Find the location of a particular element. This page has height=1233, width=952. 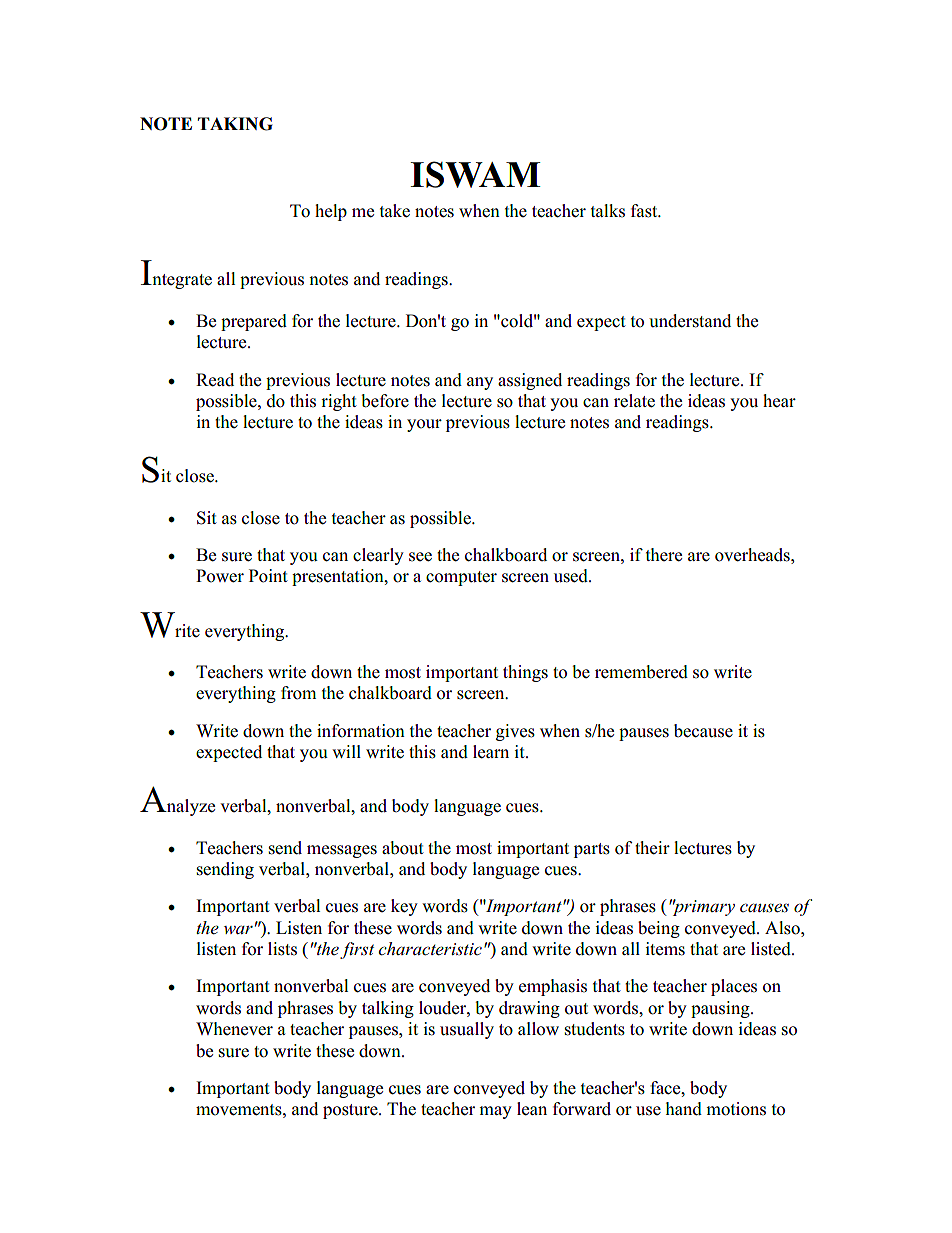

parts is located at coordinates (592, 850).
